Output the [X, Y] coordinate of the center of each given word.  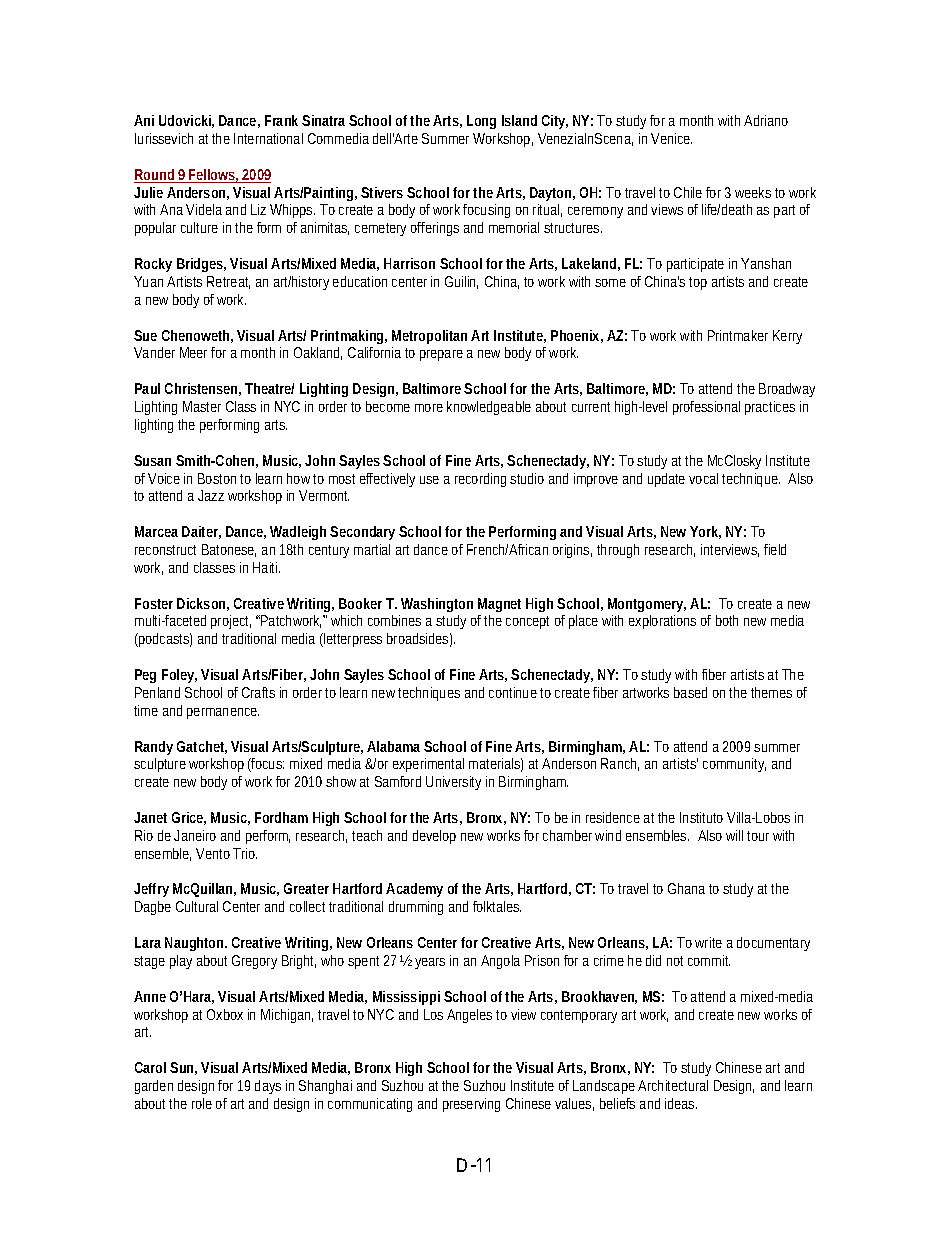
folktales [496, 906]
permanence [222, 713]
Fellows [211, 176]
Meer [193, 352]
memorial [514, 227]
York [704, 531]
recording [480, 480]
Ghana [686, 888]
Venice [670, 138]
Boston [217, 478]
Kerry [787, 337]
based [690, 692]
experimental [428, 765]
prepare [441, 355]
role [202, 1103]
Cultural [197, 906]
